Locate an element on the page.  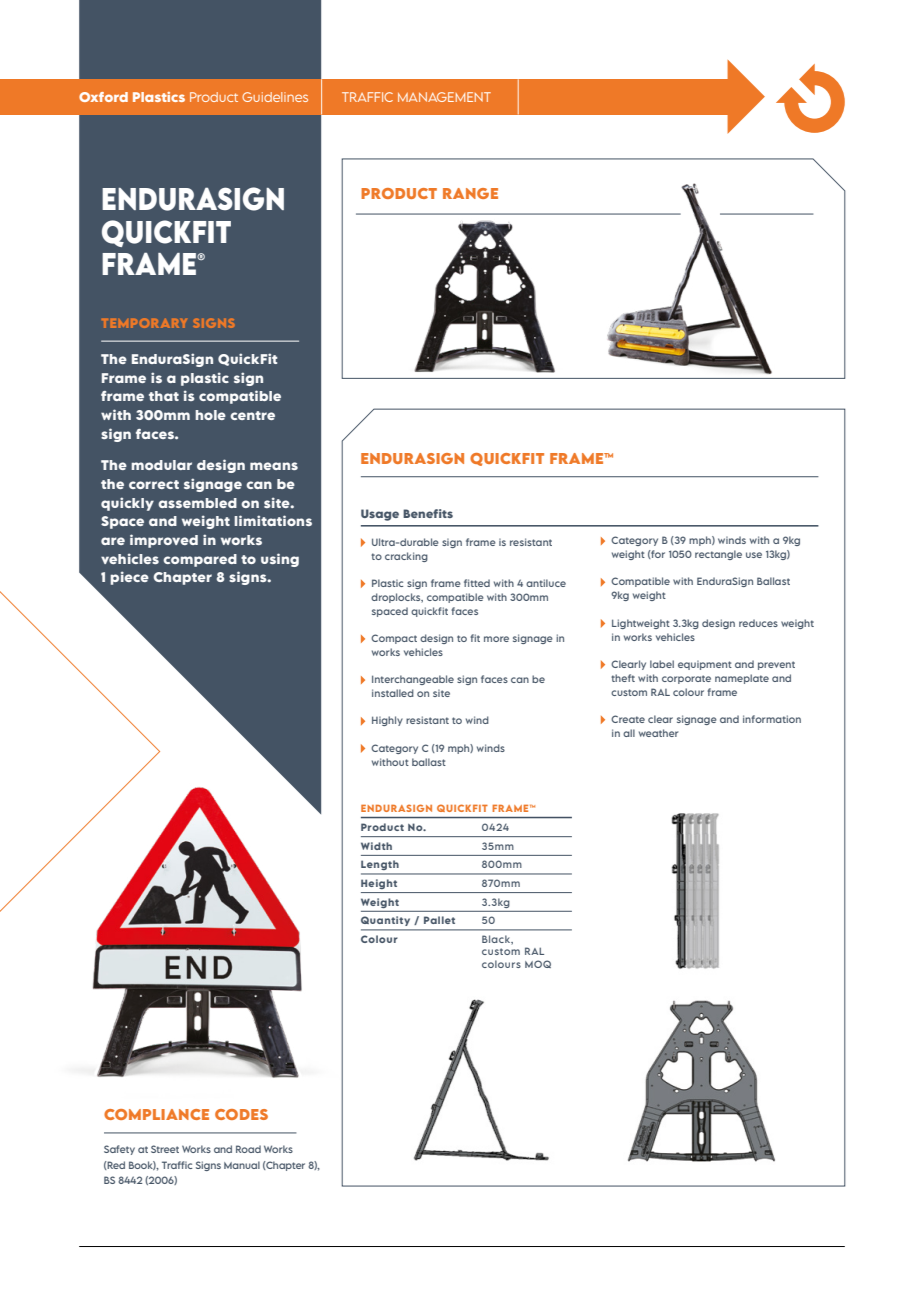
Road is located at coordinates (248, 1149).
